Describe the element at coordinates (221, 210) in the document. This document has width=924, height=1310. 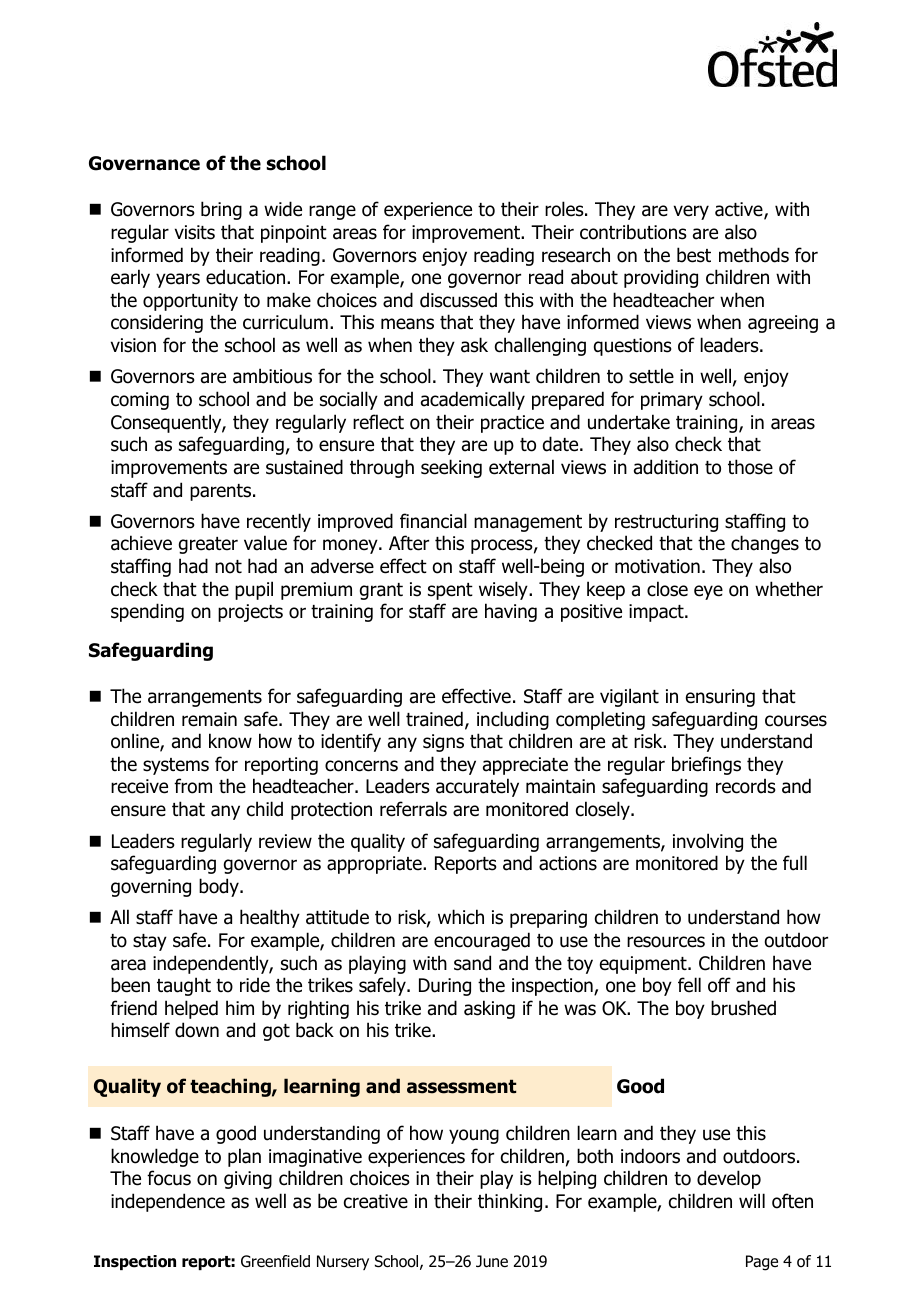
I see `bring` at that location.
